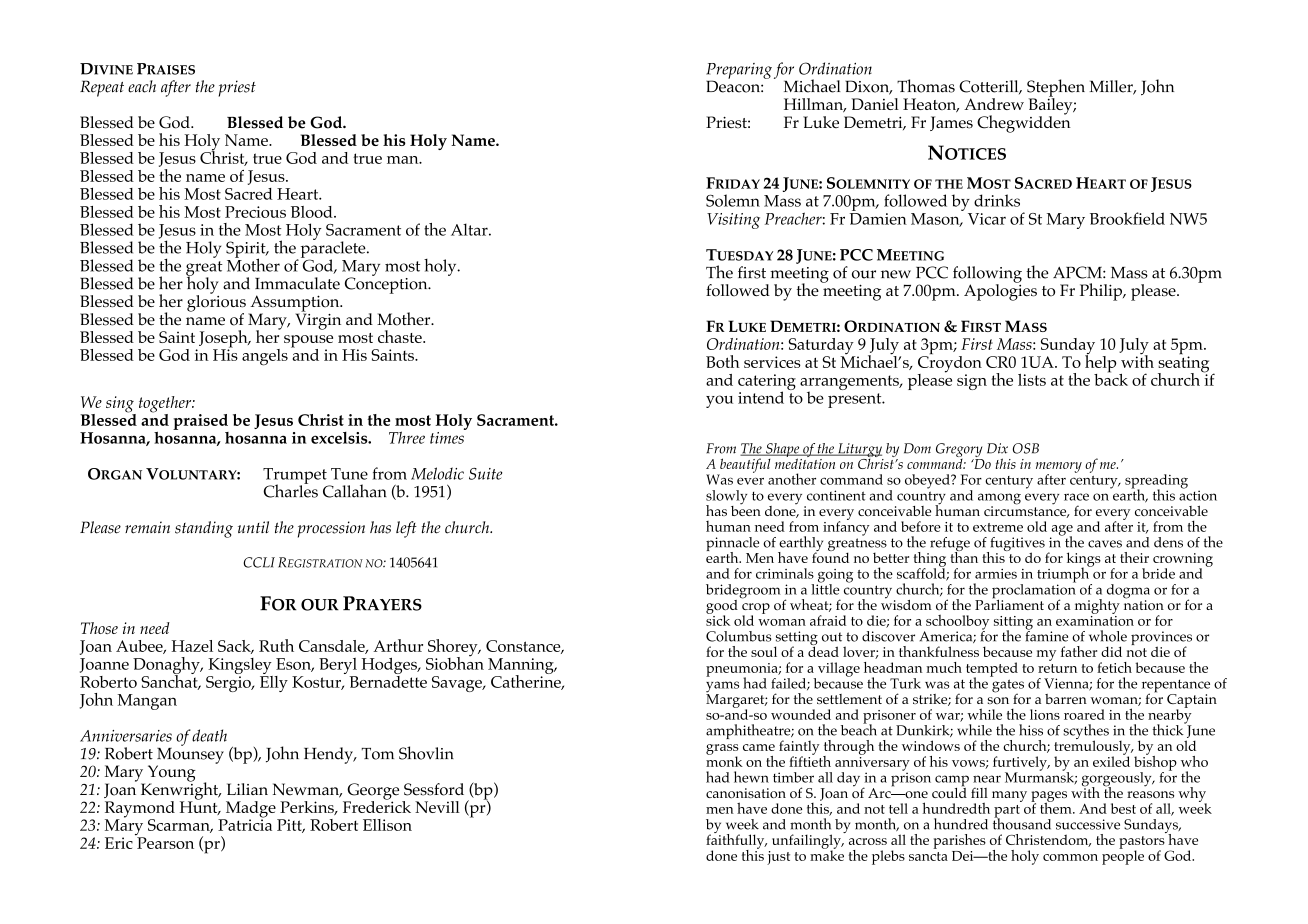 The image size is (1308, 924). What do you see at coordinates (245, 824) in the screenshot?
I see `Patricia` at bounding box center [245, 824].
